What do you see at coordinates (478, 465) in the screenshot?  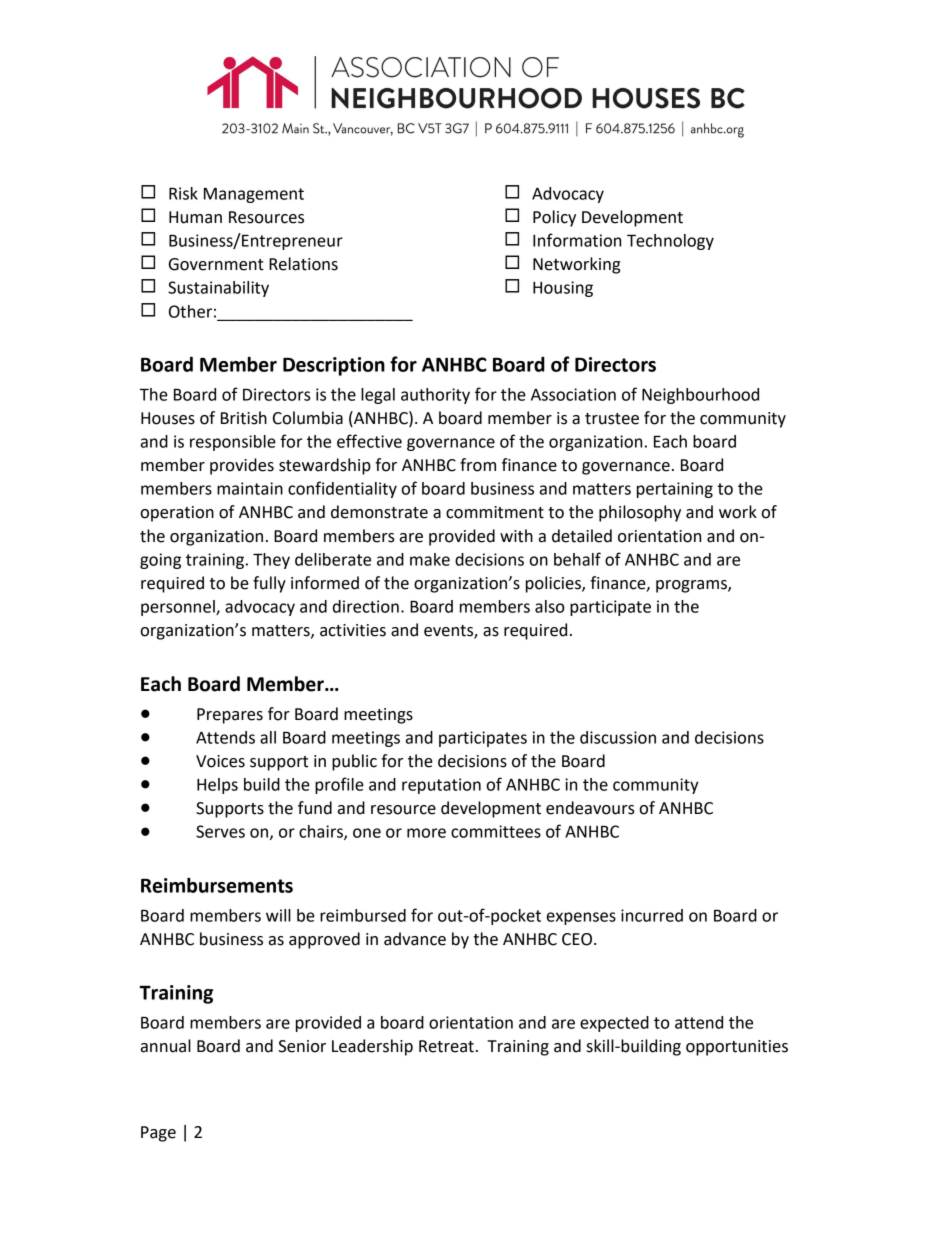 I see `from` at bounding box center [478, 465].
